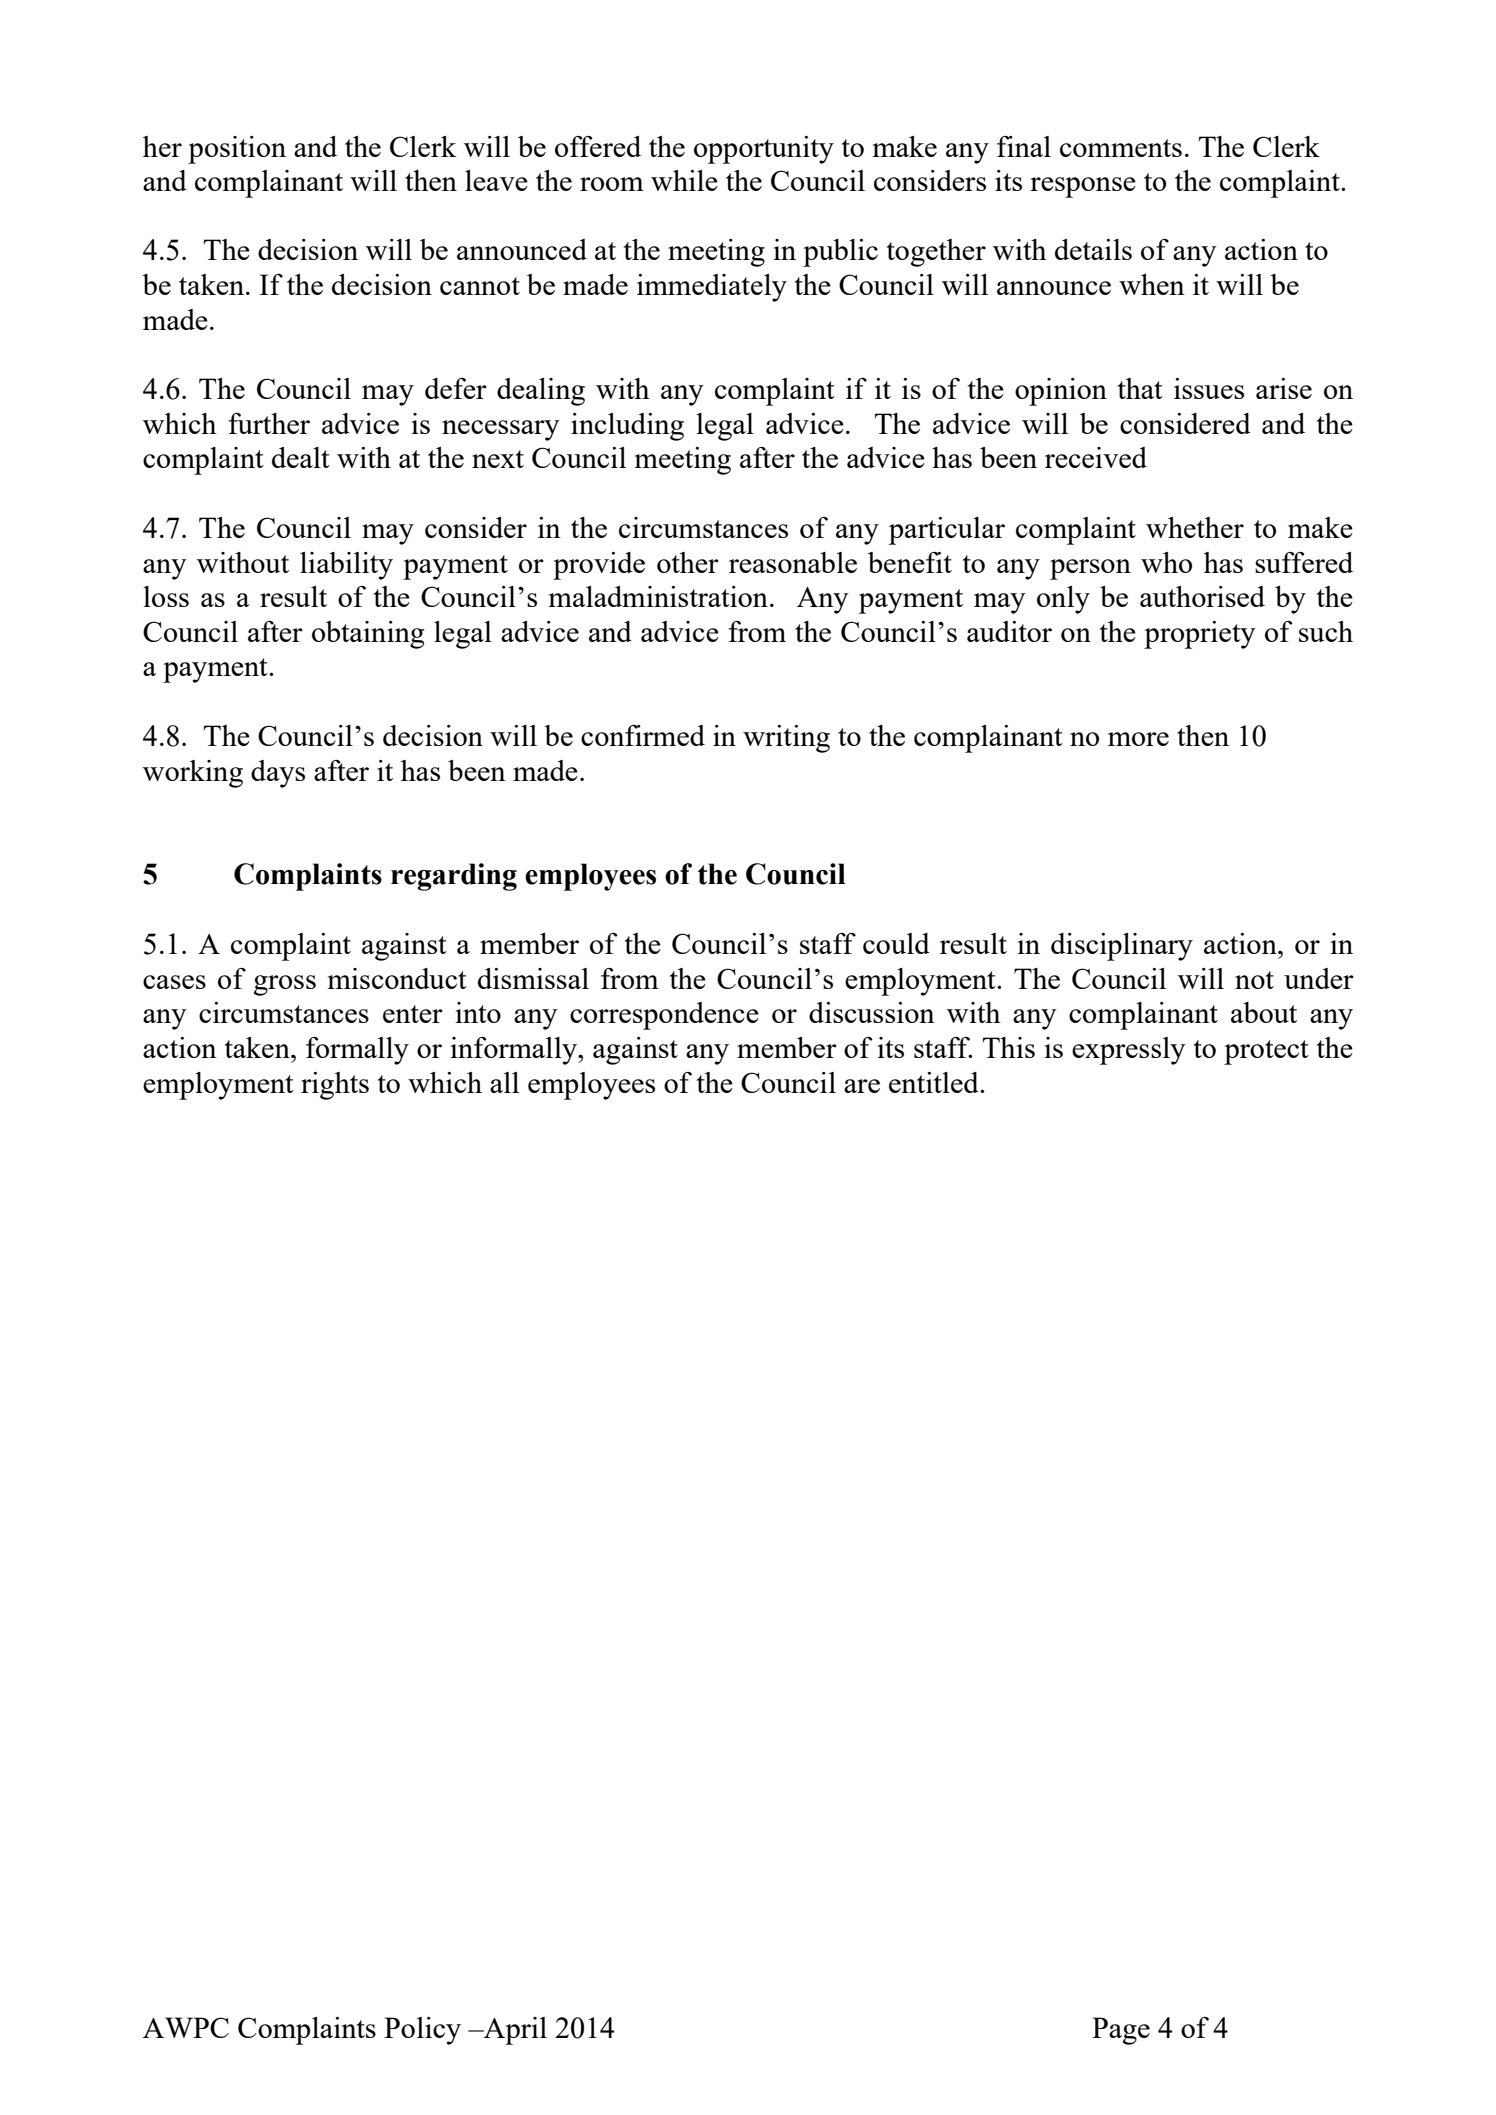  I want to click on position, so click(237, 150).
